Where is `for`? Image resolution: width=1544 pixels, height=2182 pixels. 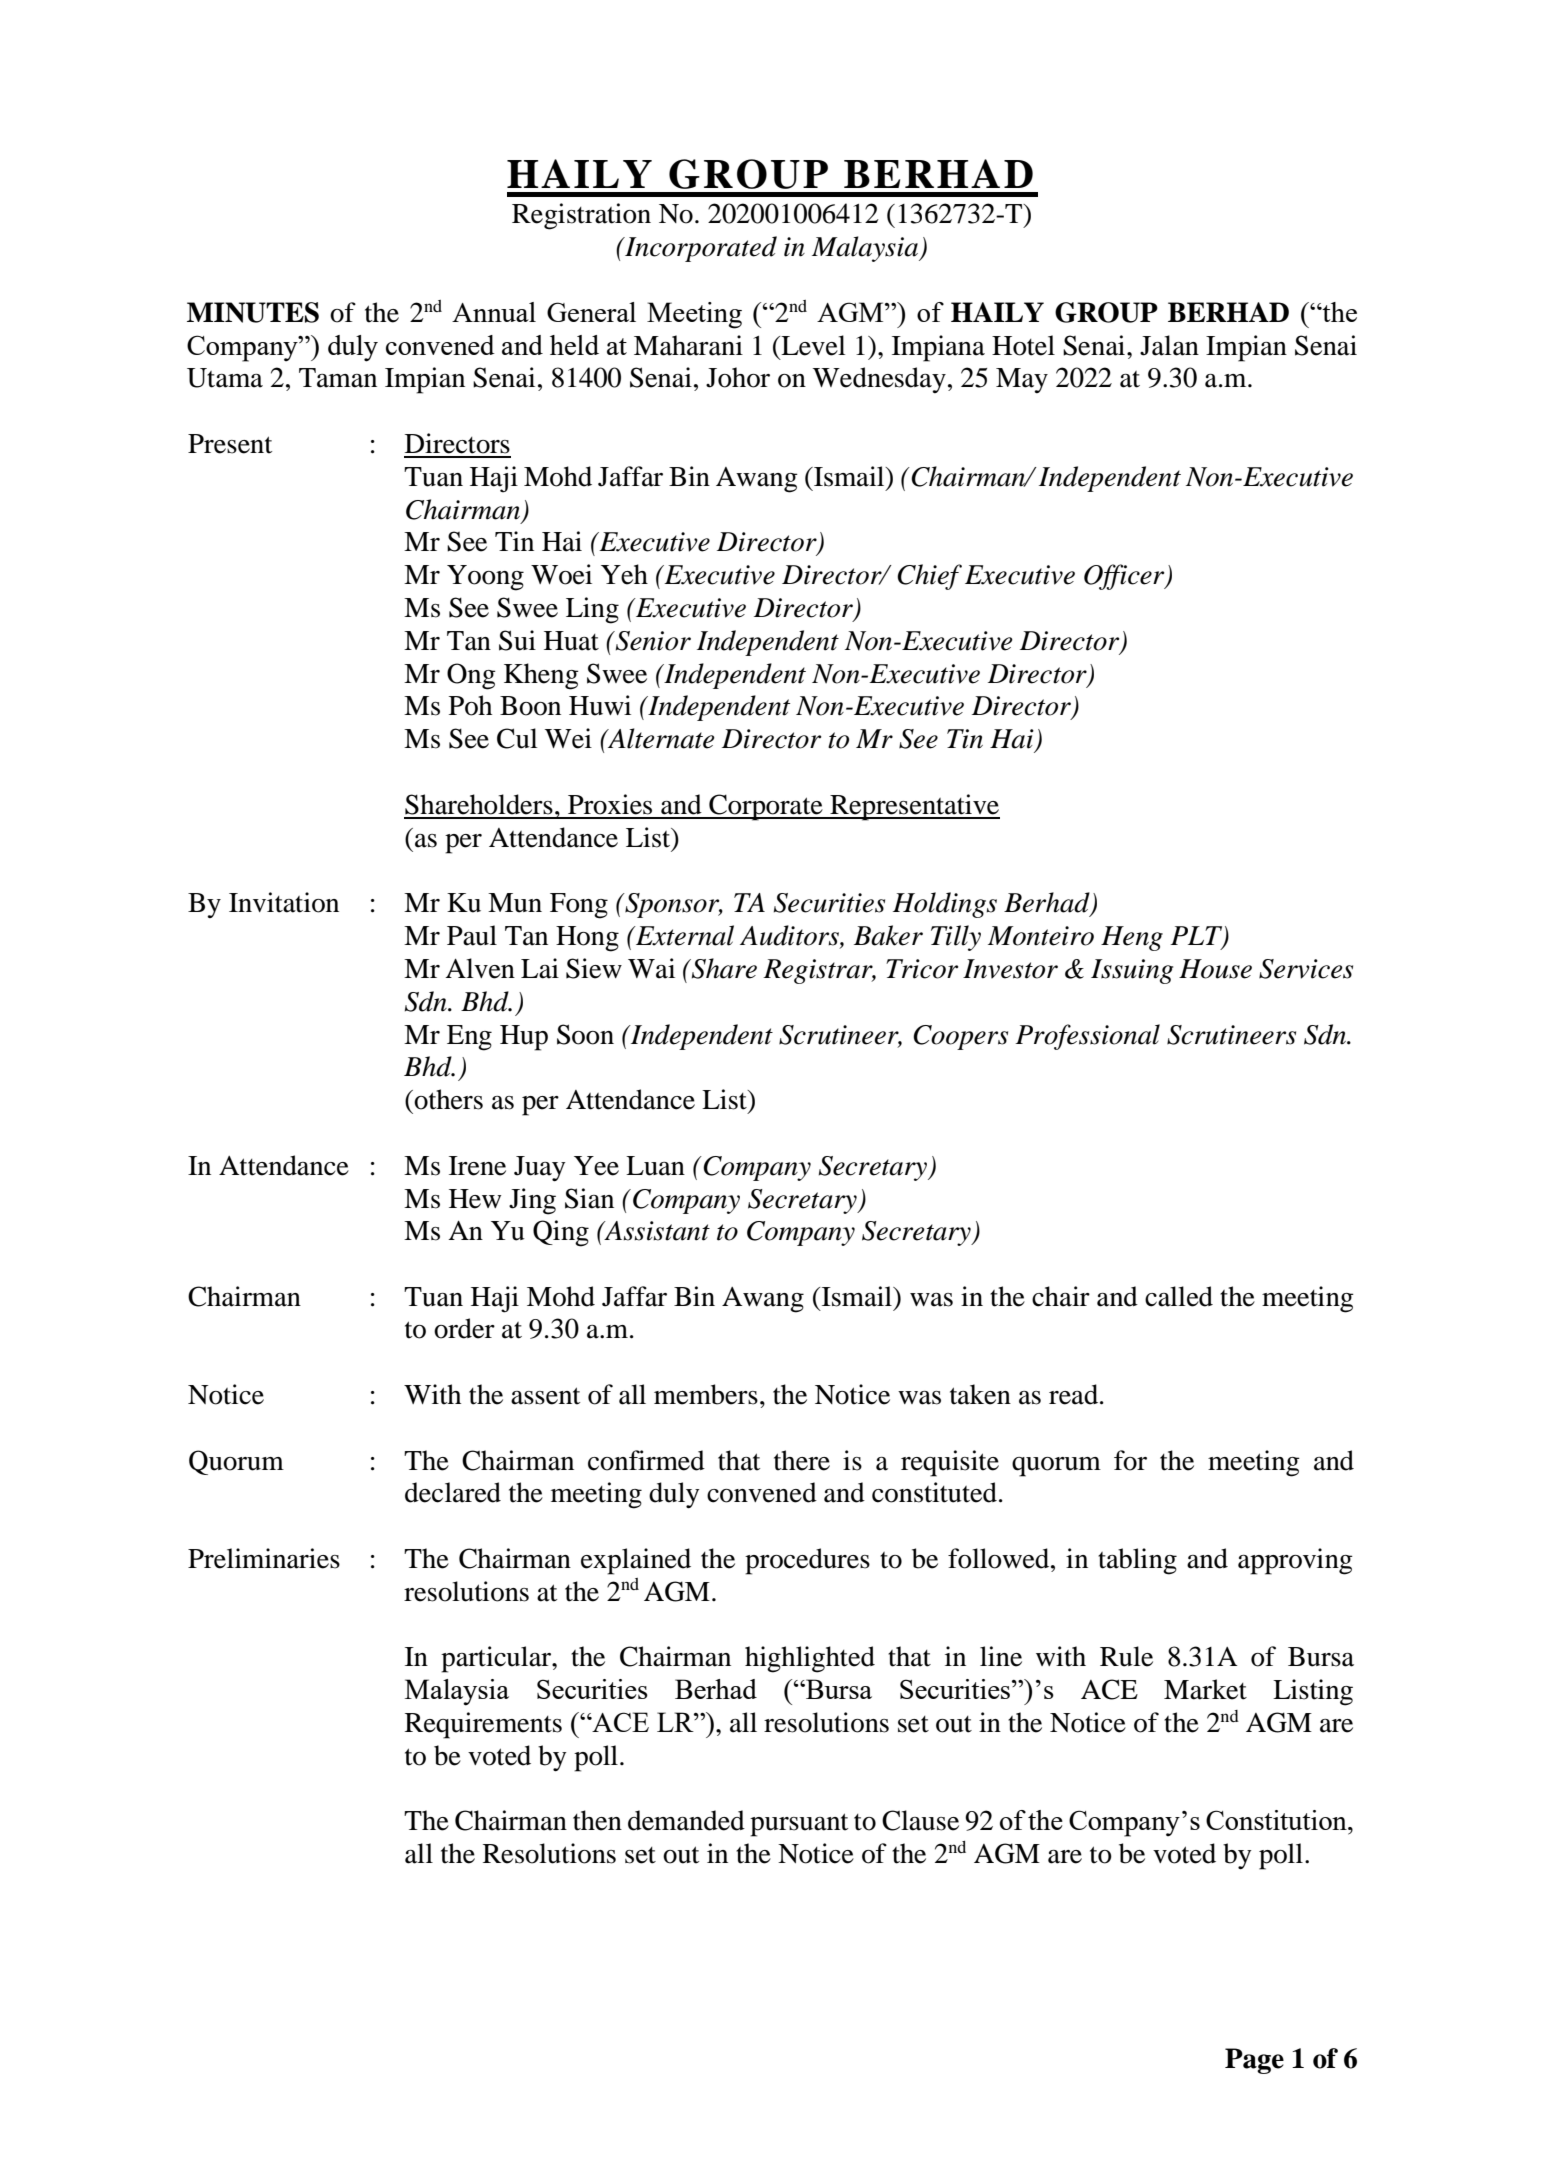
for is located at coordinates (1130, 1460).
